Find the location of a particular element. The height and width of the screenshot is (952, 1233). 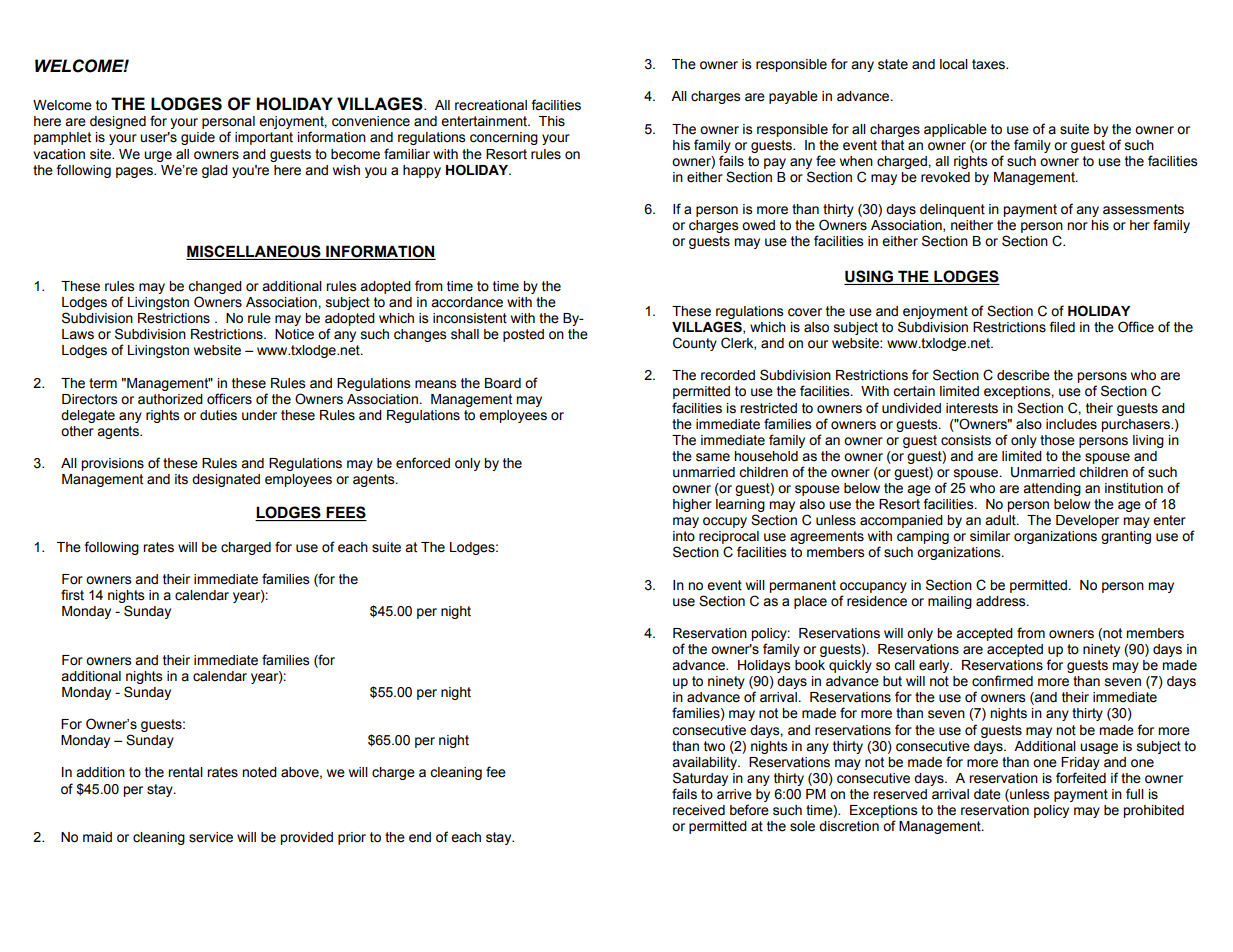

its is located at coordinates (181, 479).
